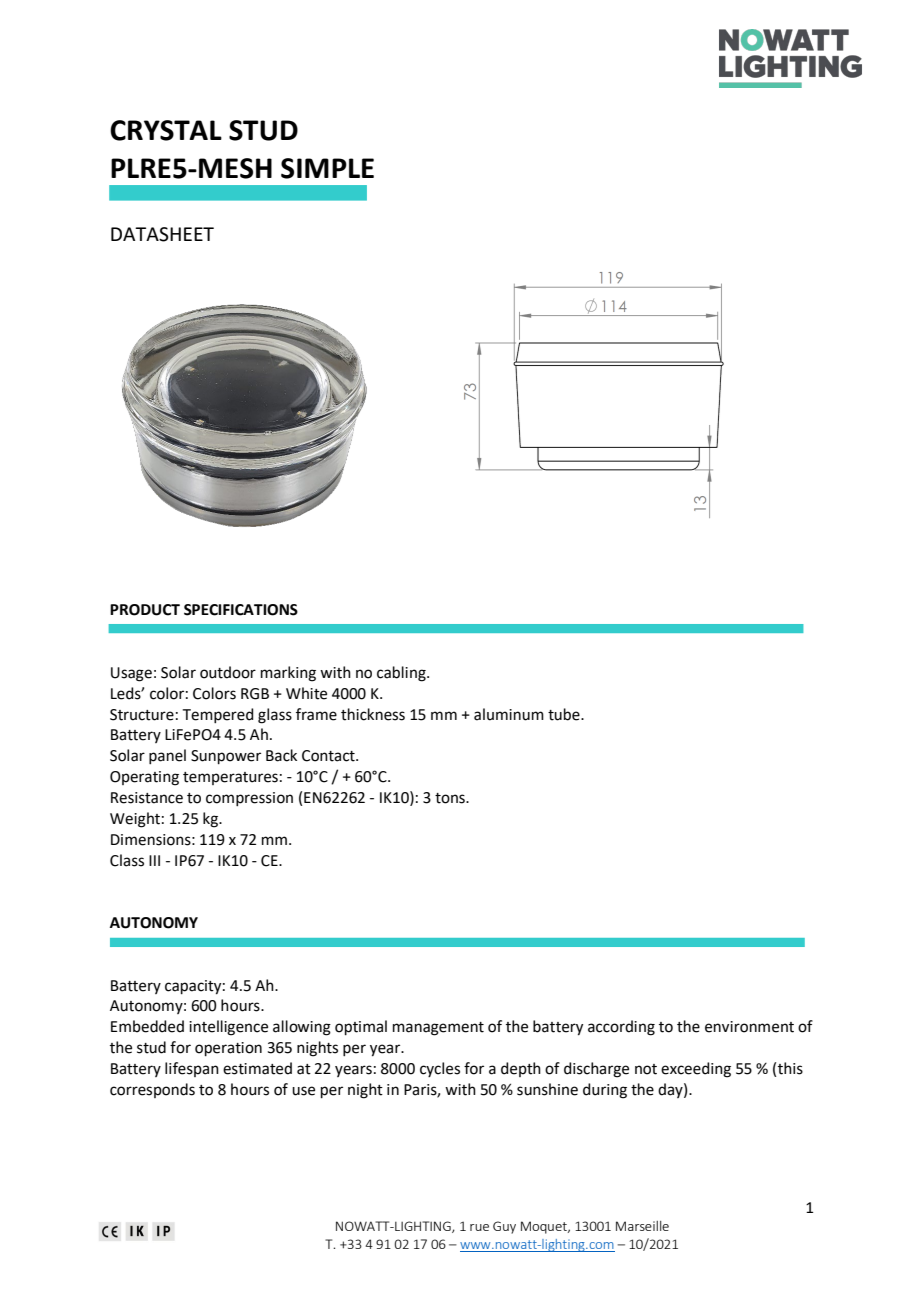  What do you see at coordinates (438, 1029) in the screenshot?
I see `management` at bounding box center [438, 1029].
